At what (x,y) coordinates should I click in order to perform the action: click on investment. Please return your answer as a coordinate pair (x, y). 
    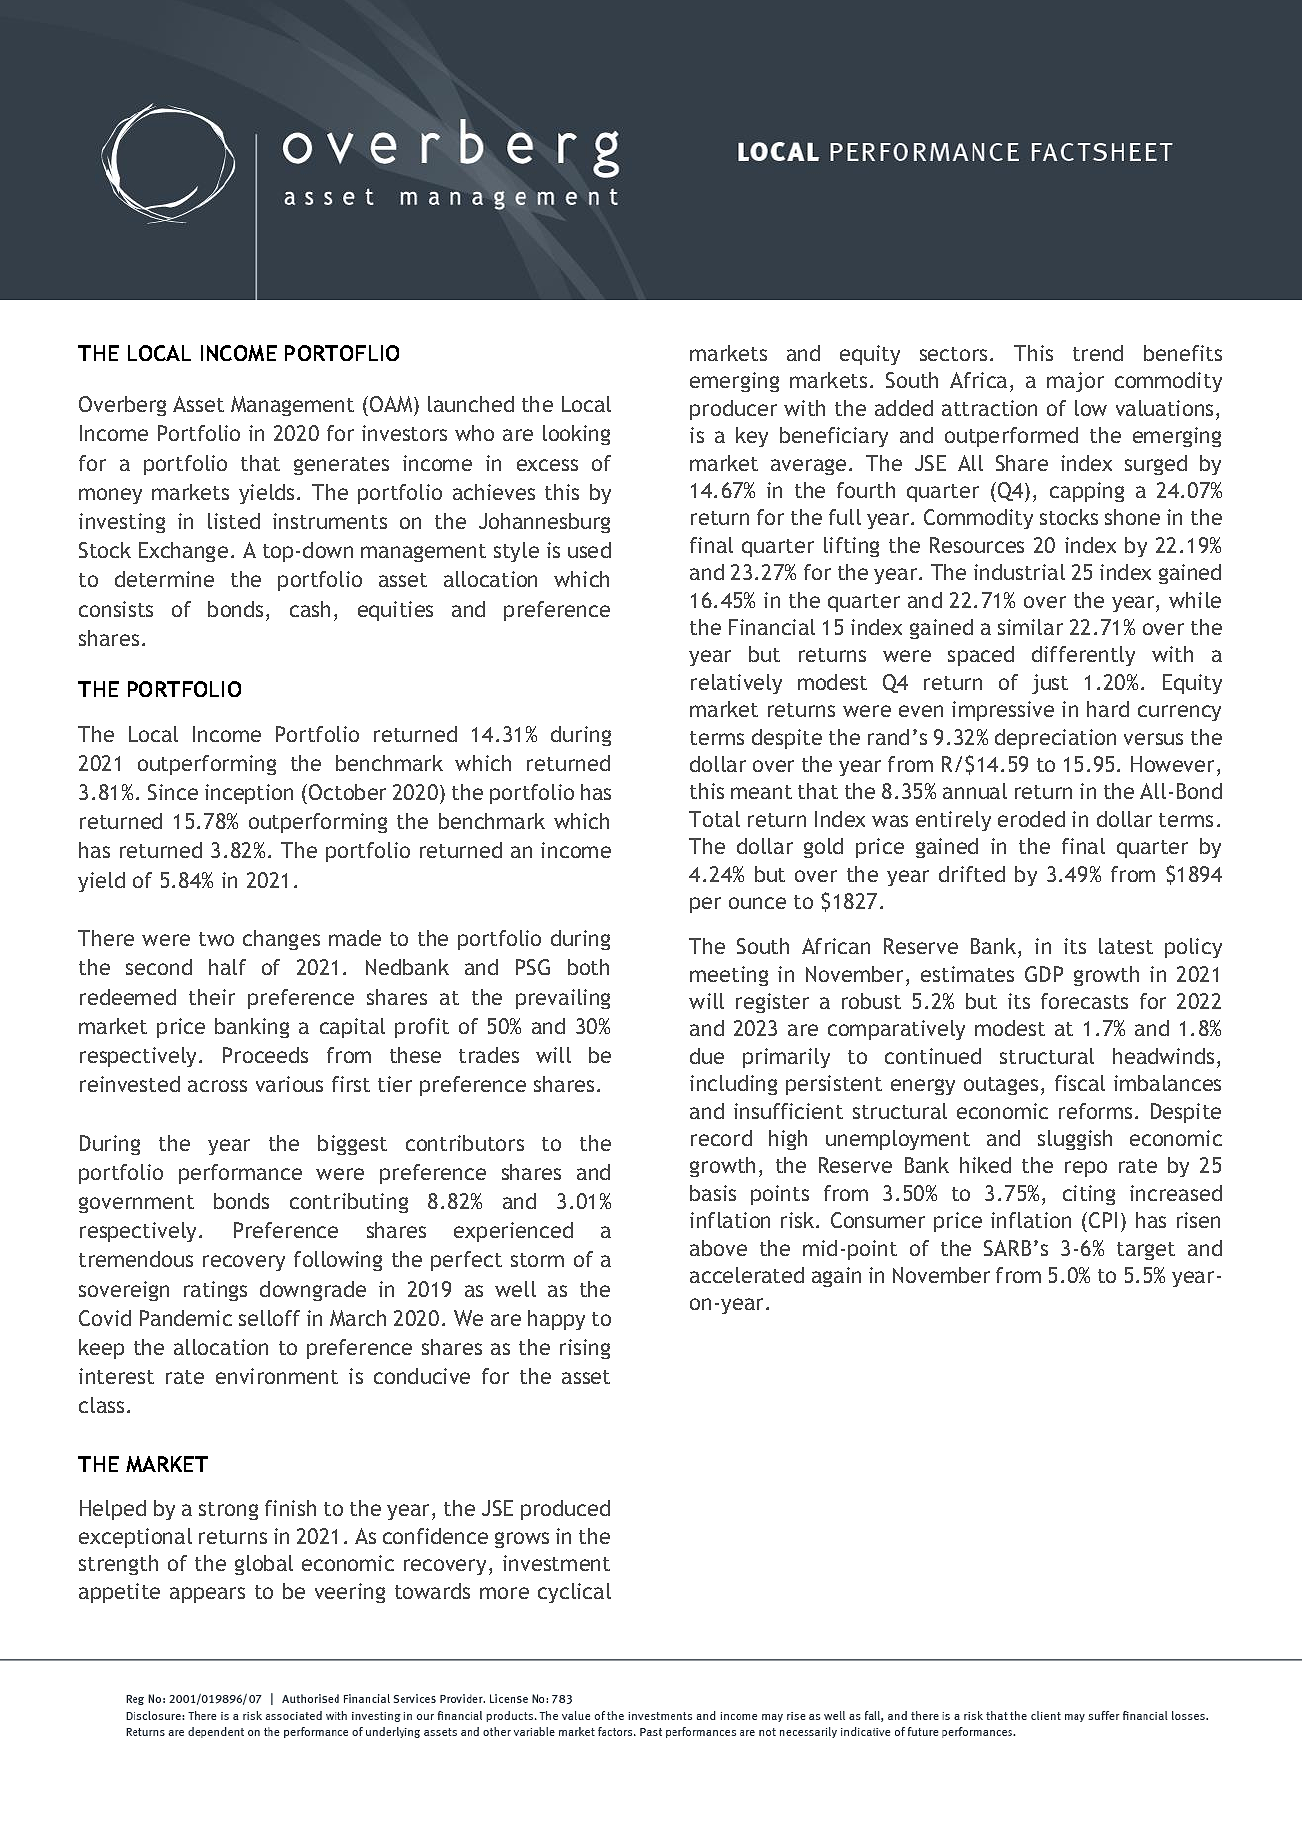
    Looking at the image, I should click on (556, 1563).
